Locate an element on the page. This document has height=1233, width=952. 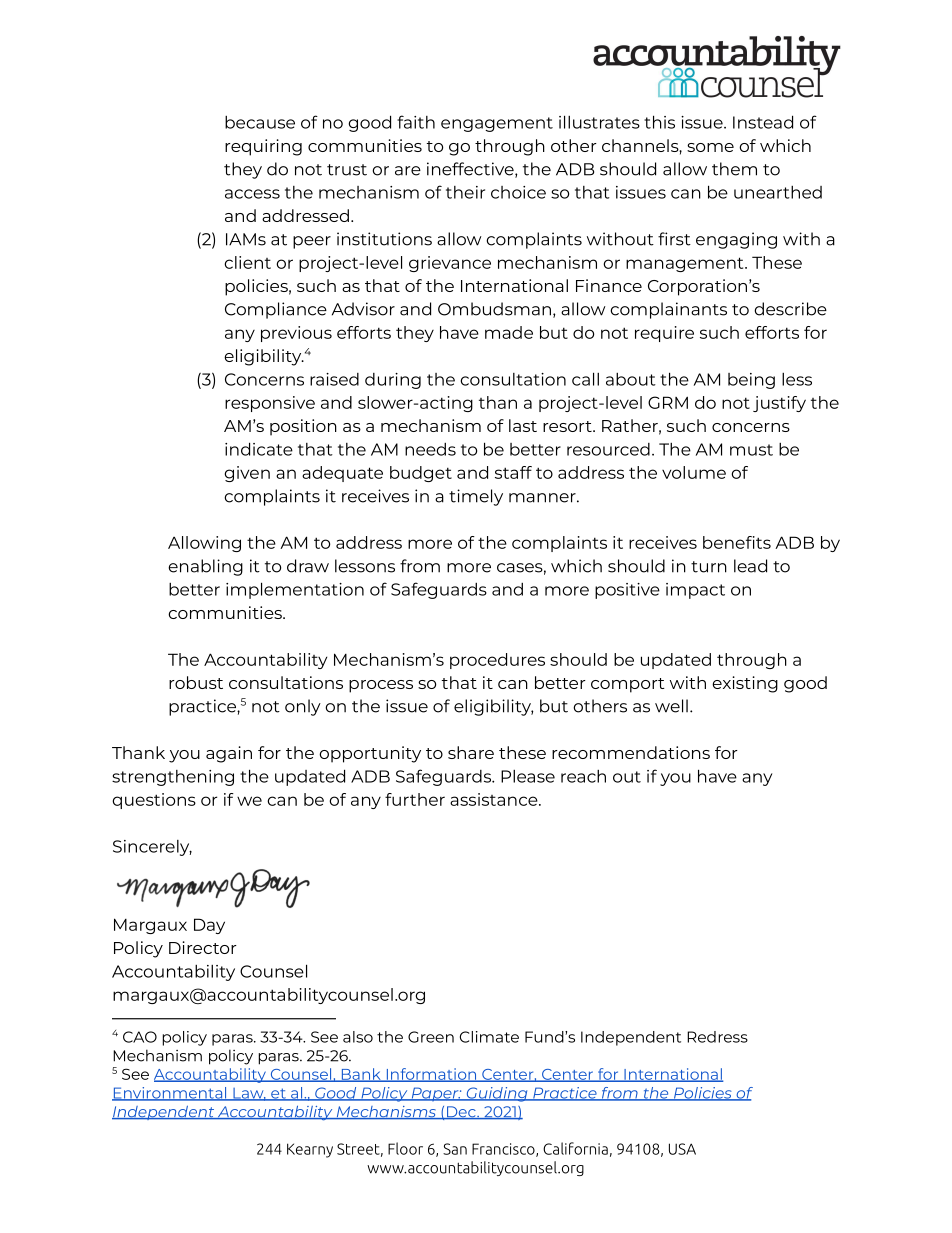
San is located at coordinates (455, 1149).
